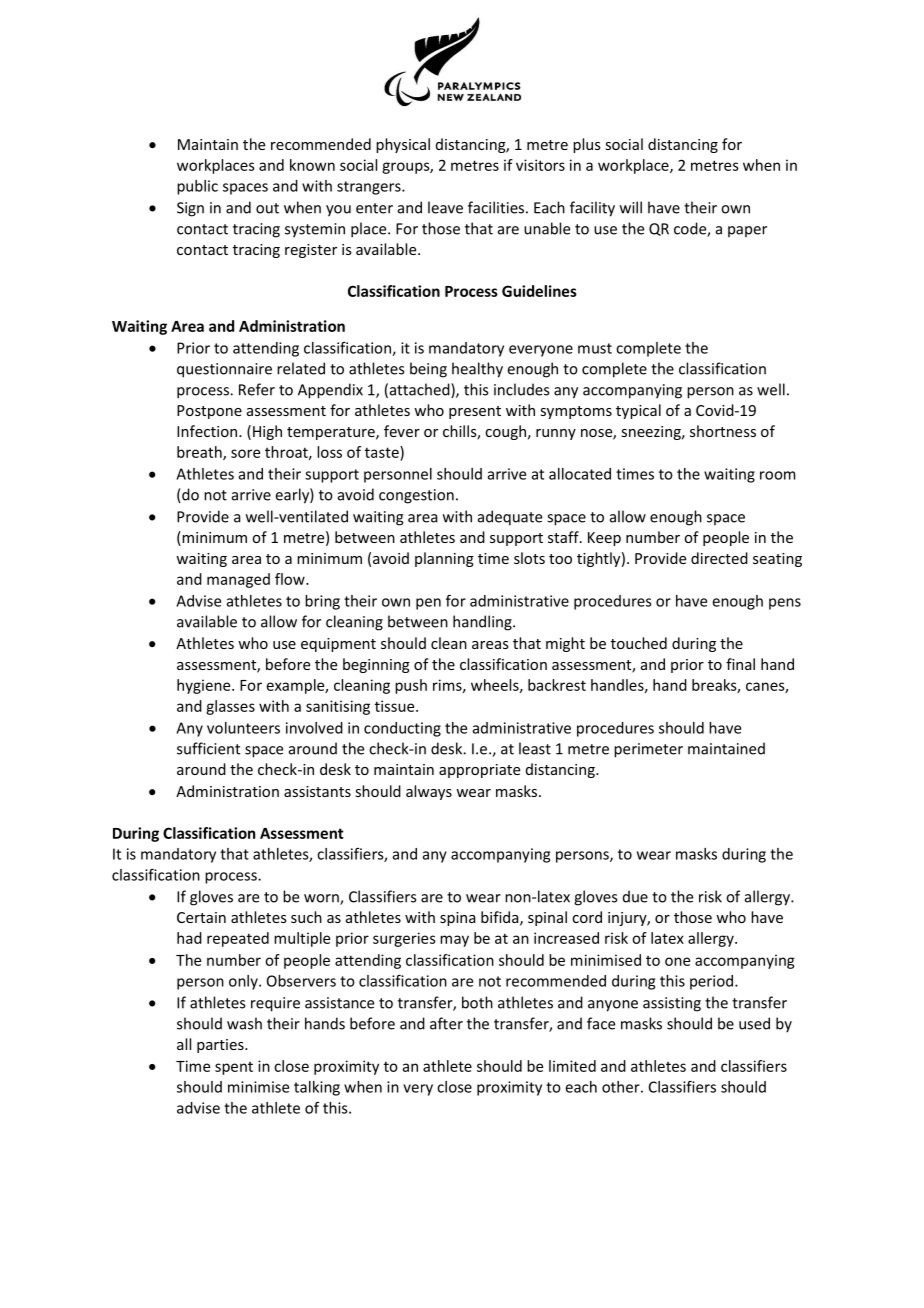 The image size is (924, 1308). I want to click on spent, so click(234, 1068).
